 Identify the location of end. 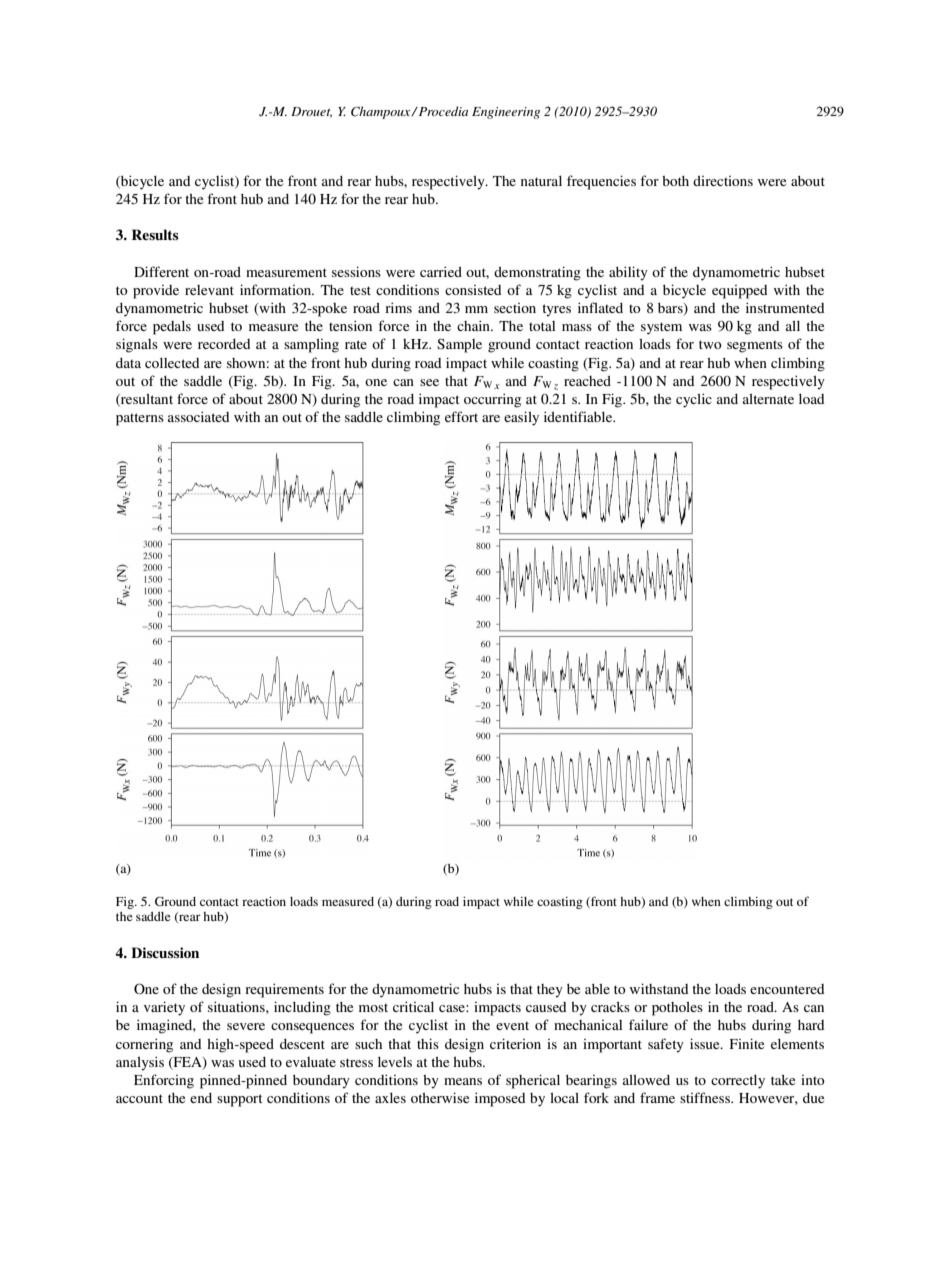
(201, 1098).
